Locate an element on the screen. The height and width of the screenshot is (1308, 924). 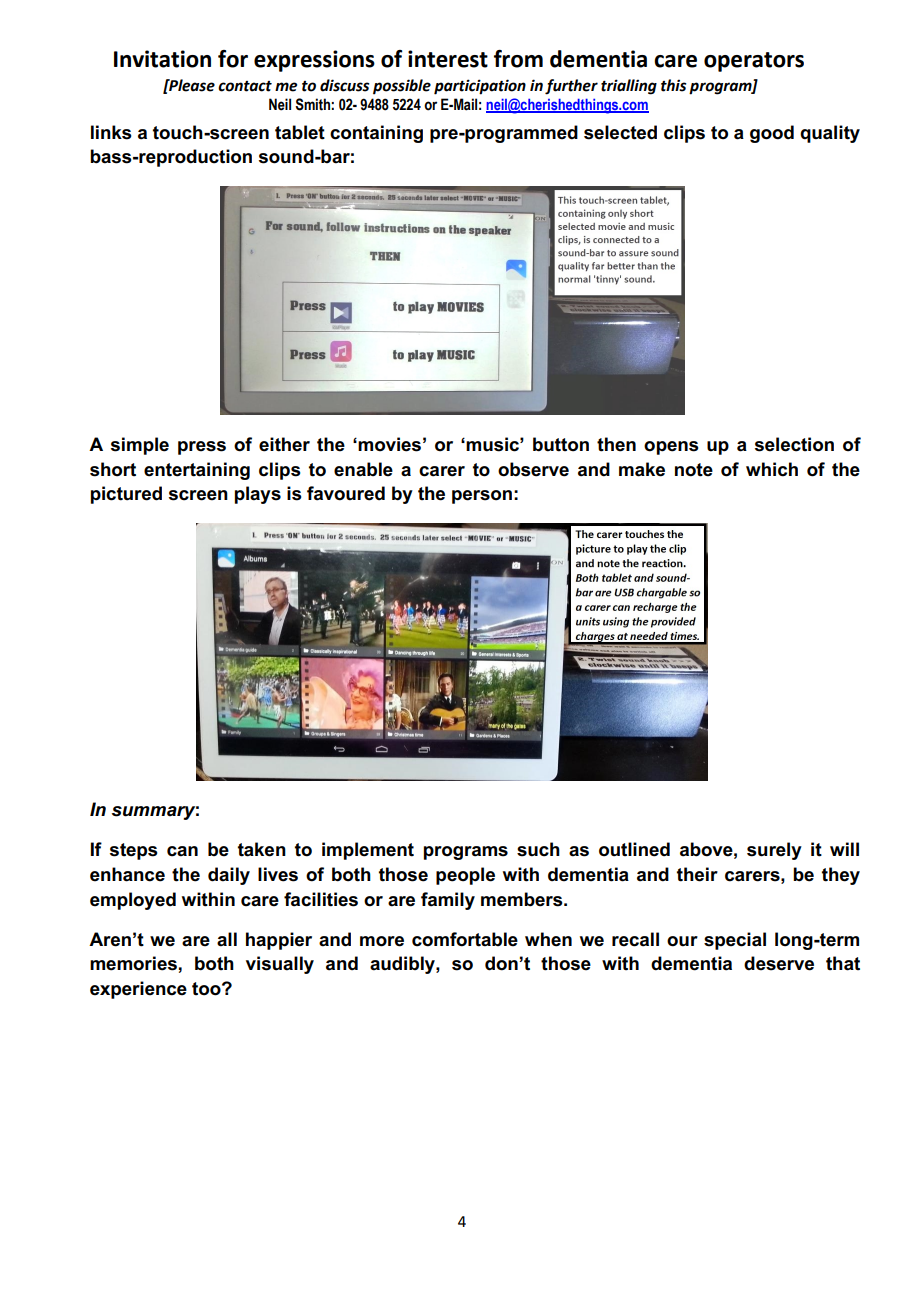
operators is located at coordinates (754, 62).
